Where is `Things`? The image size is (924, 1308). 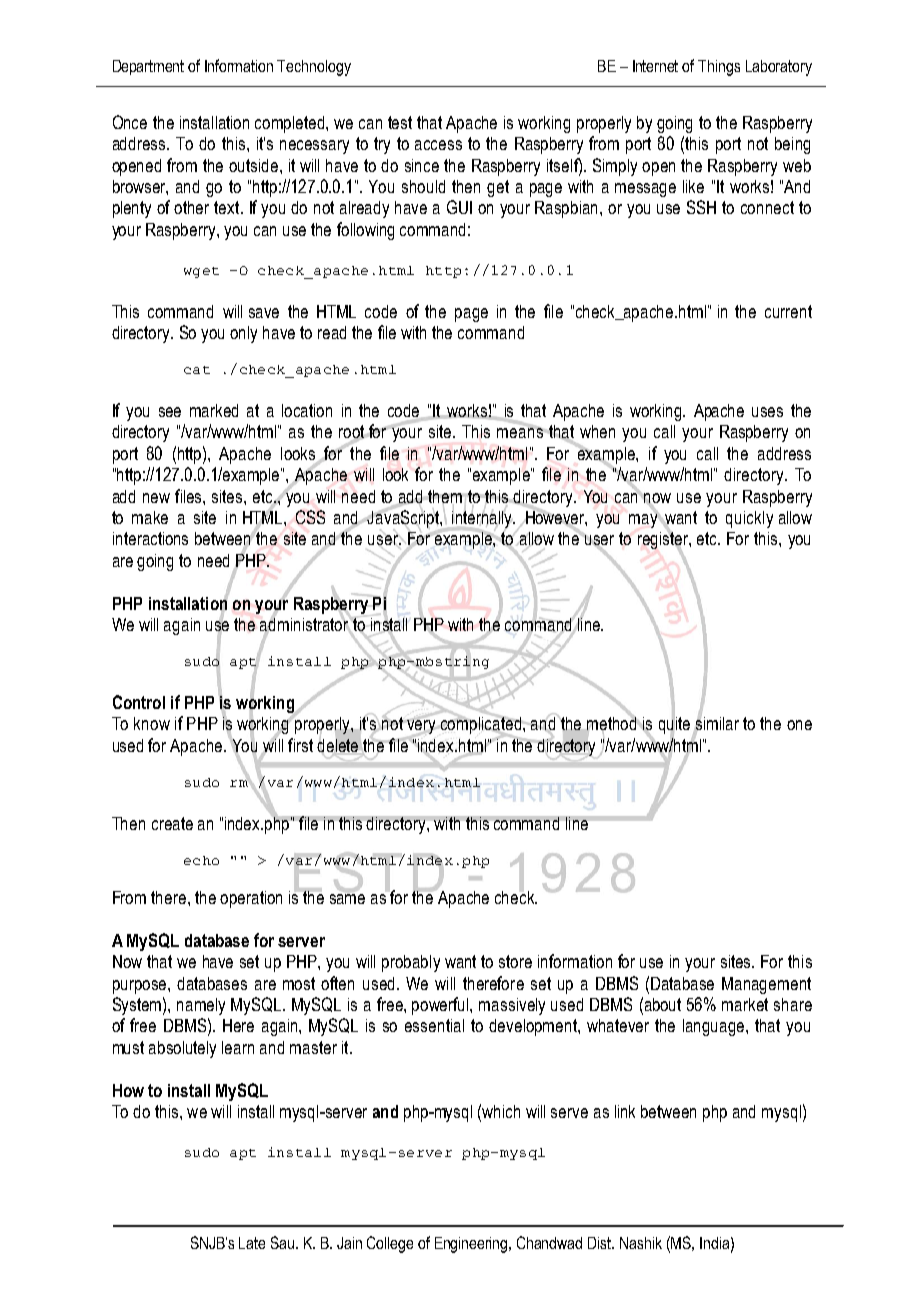
Things is located at coordinates (719, 68).
